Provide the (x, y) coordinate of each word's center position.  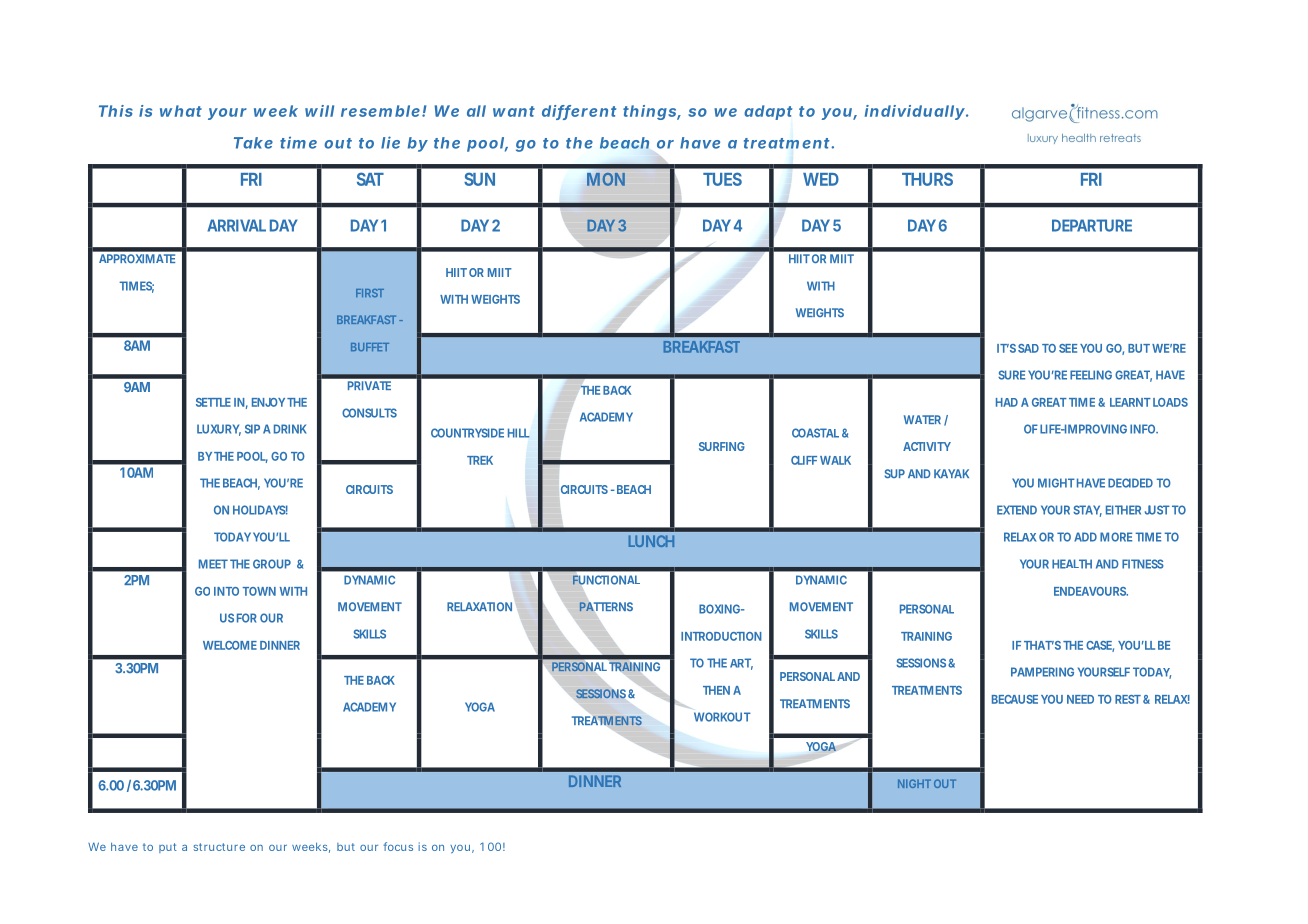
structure (219, 847)
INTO (226, 591)
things (650, 112)
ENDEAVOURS (1091, 591)
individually (915, 112)
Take (253, 143)
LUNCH (651, 541)
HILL (519, 433)
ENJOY (268, 402)
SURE (1011, 375)
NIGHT (914, 783)
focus (398, 846)
